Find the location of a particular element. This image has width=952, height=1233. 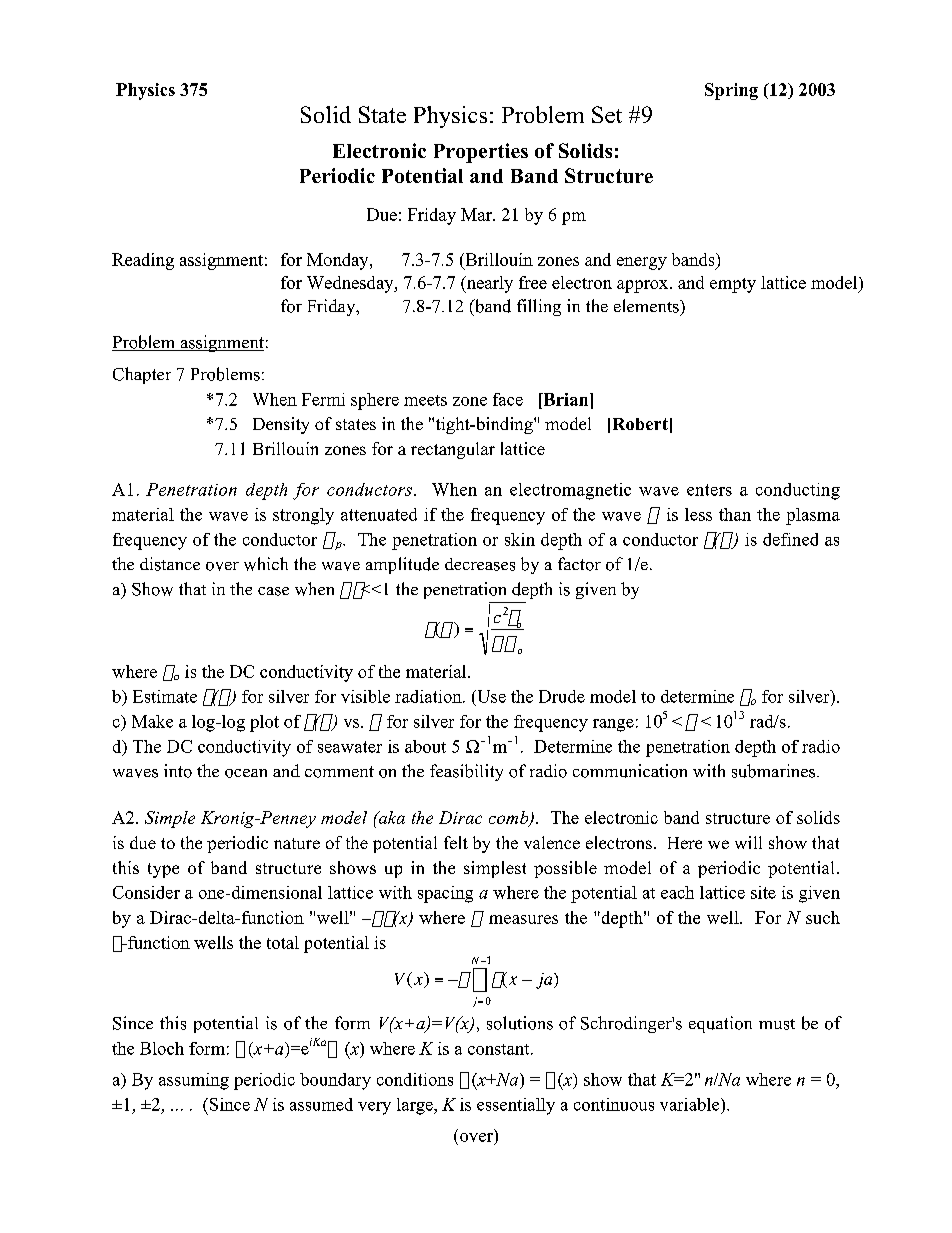

assuming is located at coordinates (194, 1081).
